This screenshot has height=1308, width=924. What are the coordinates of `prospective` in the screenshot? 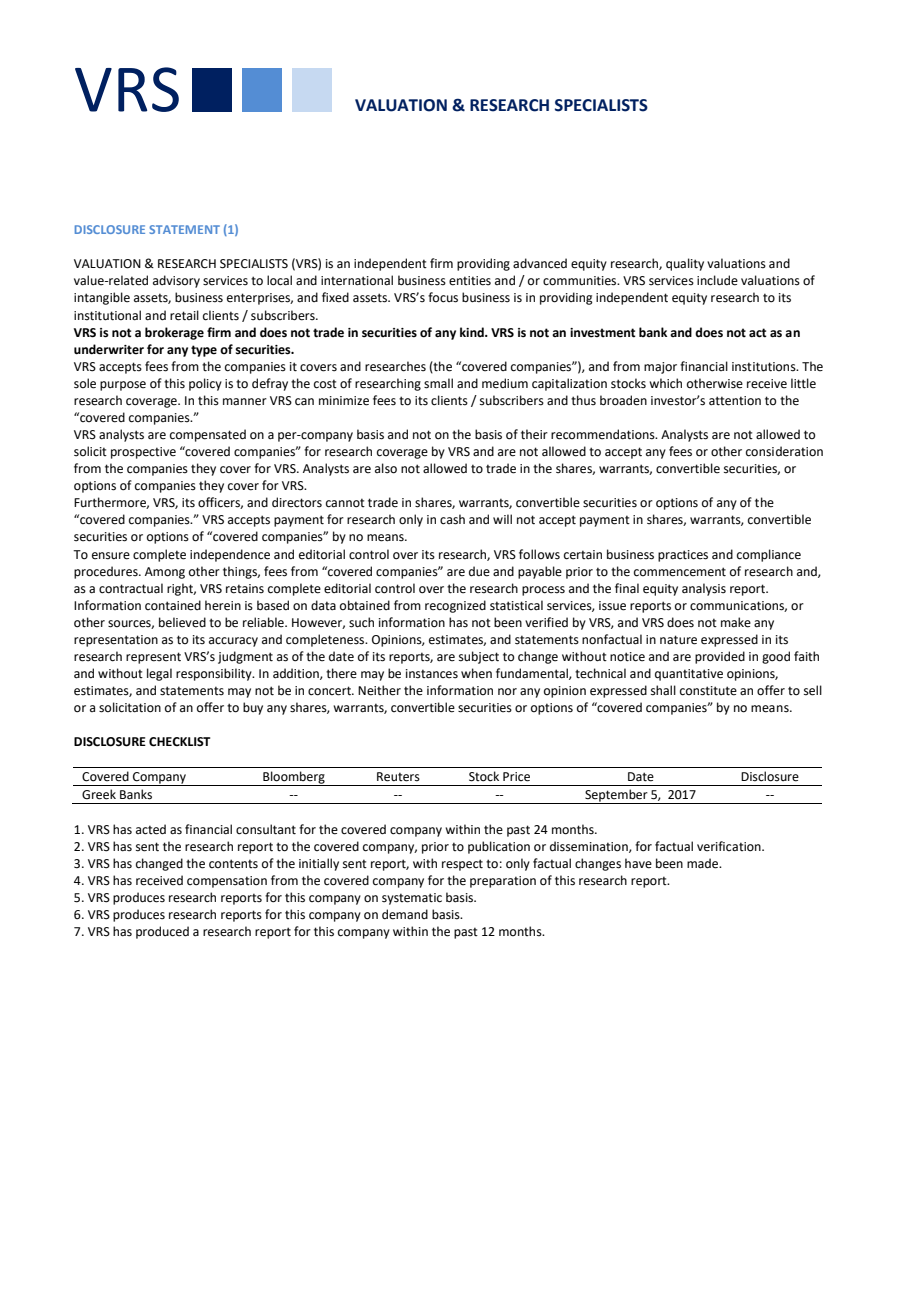 It's located at (143, 453).
